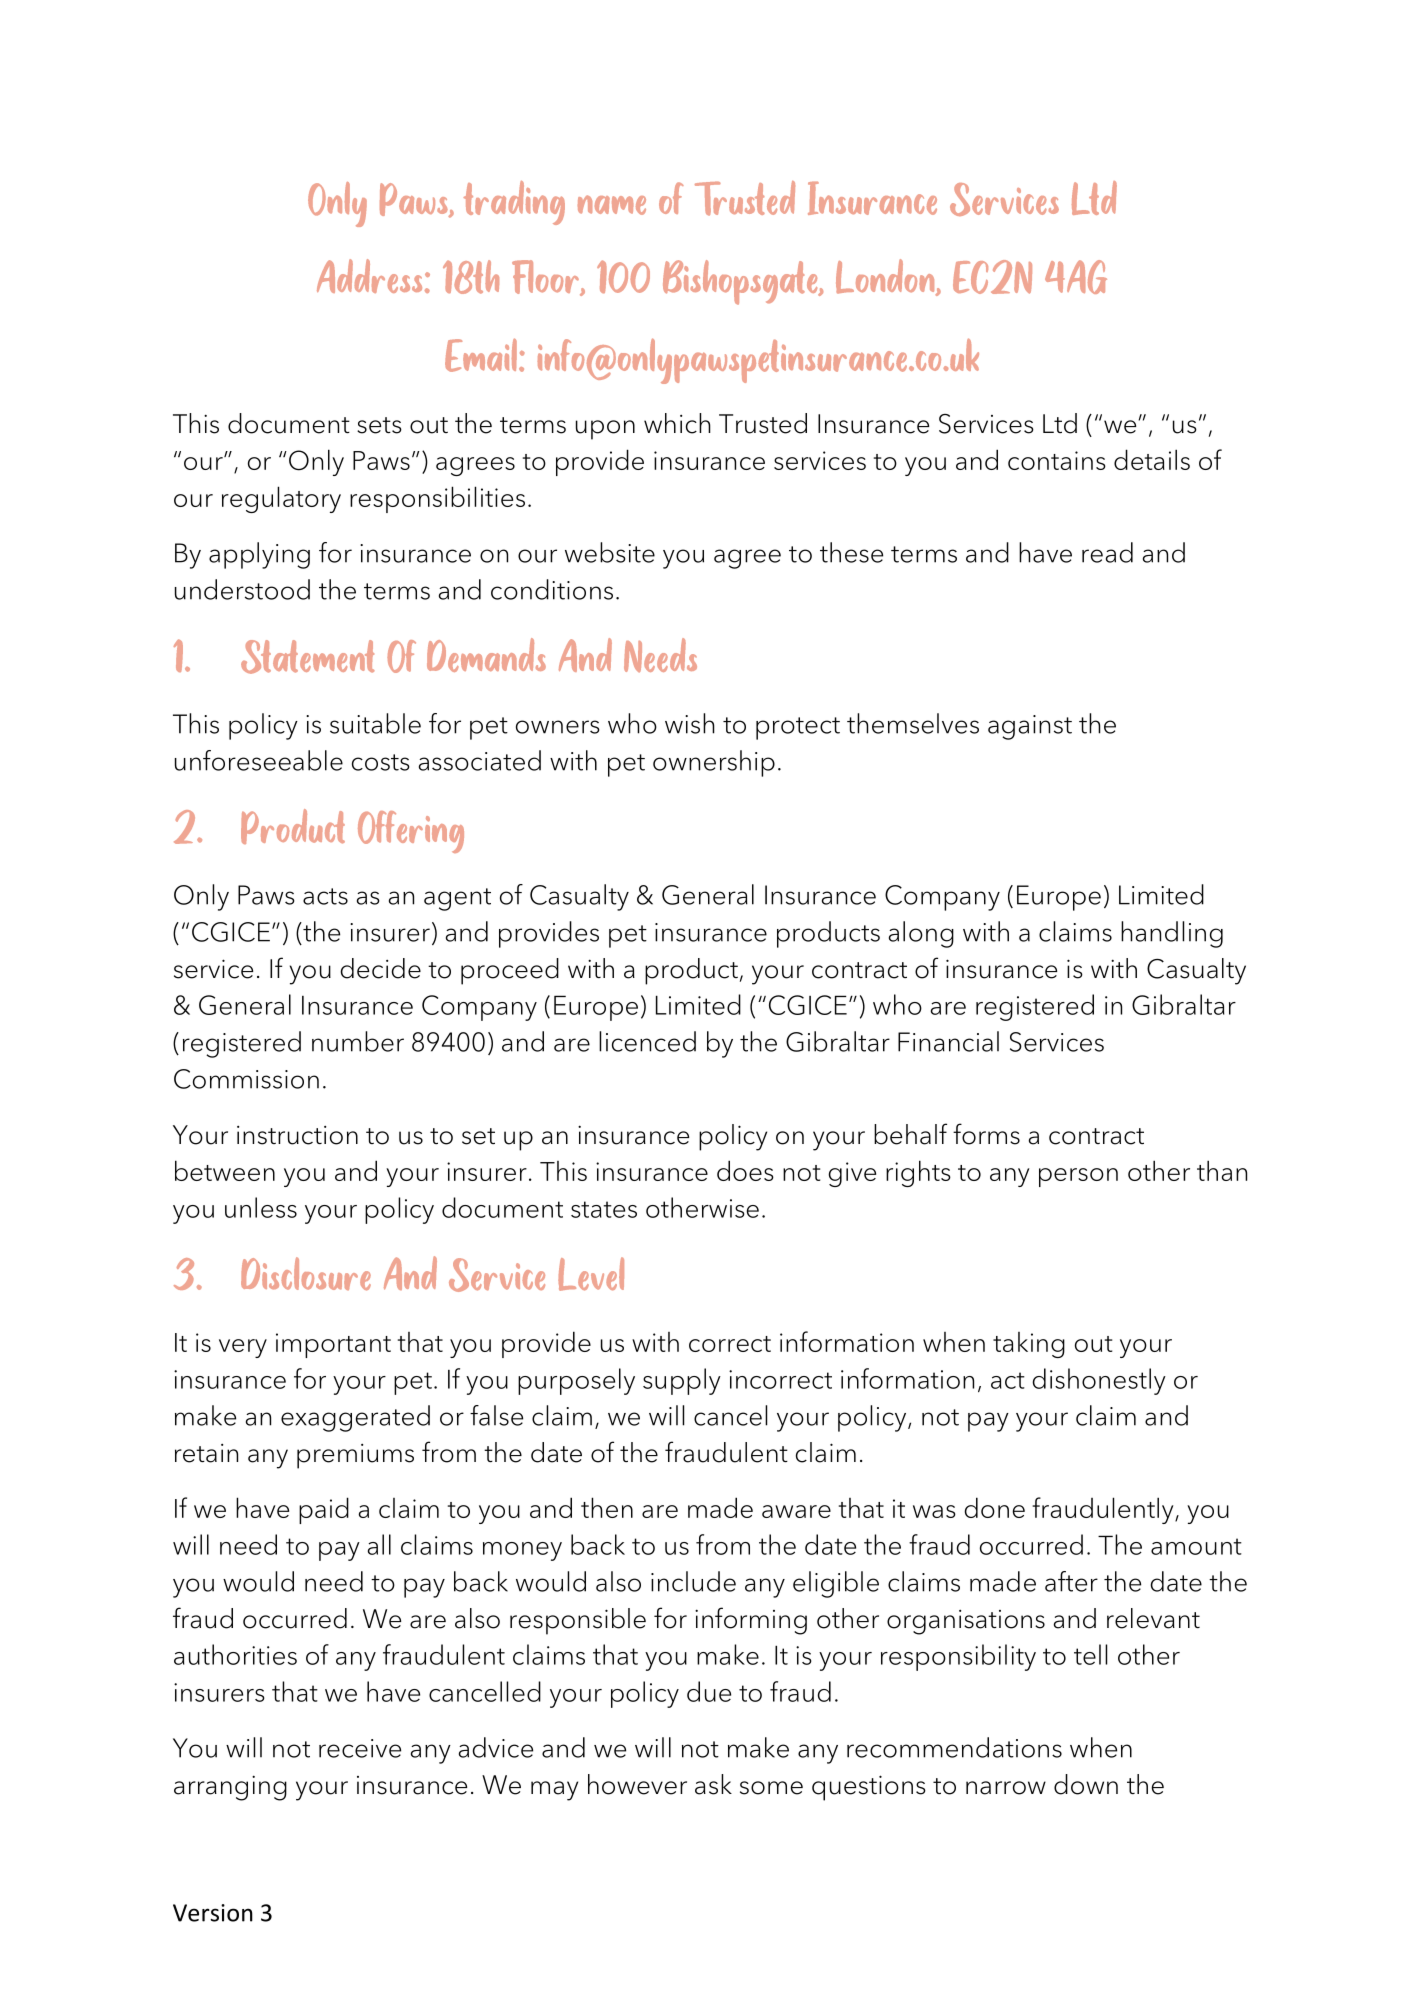 This screenshot has width=1424, height=2013. Describe the element at coordinates (1078, 1177) in the screenshot. I see `person` at that location.
